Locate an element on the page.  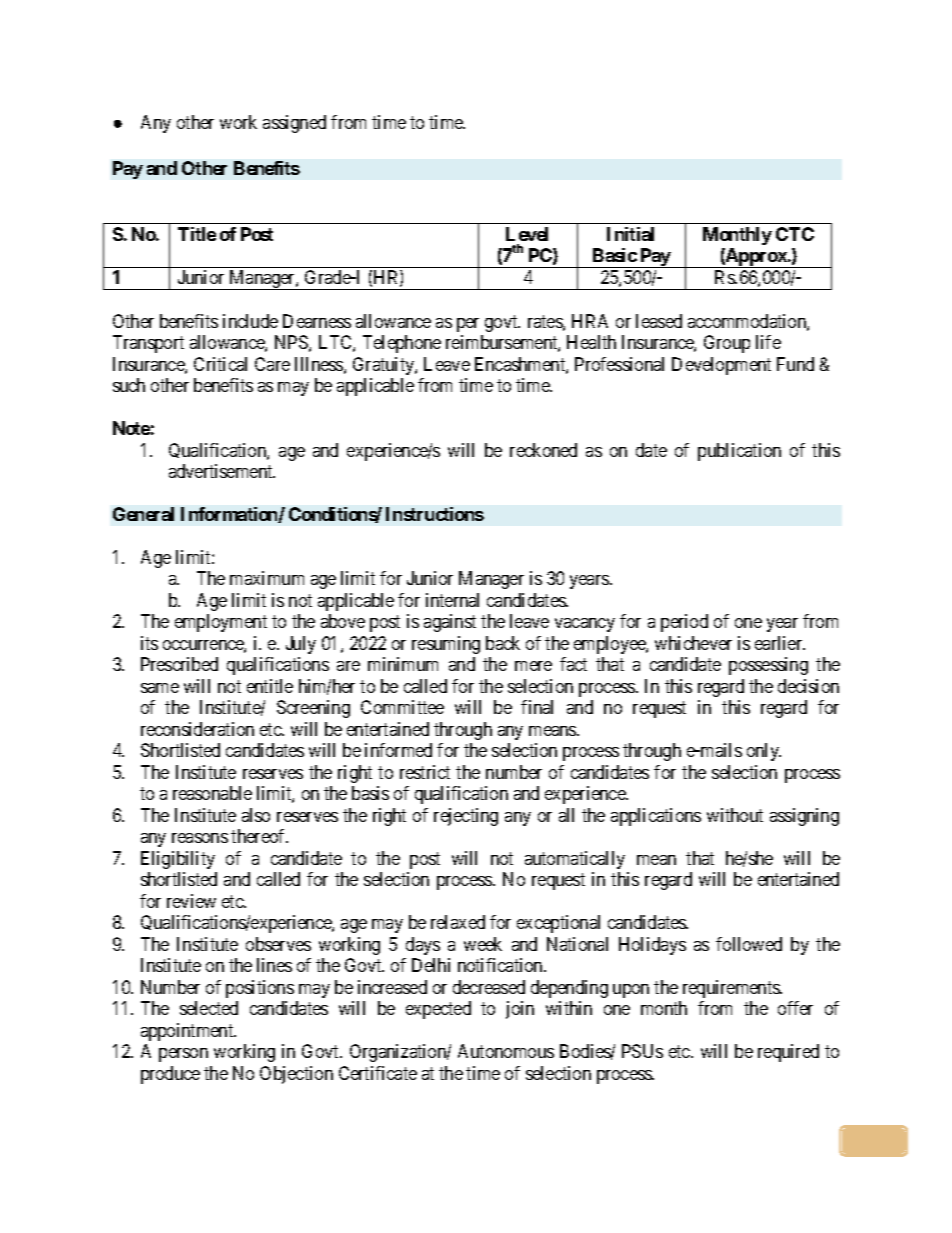
employment is located at coordinates (221, 623).
